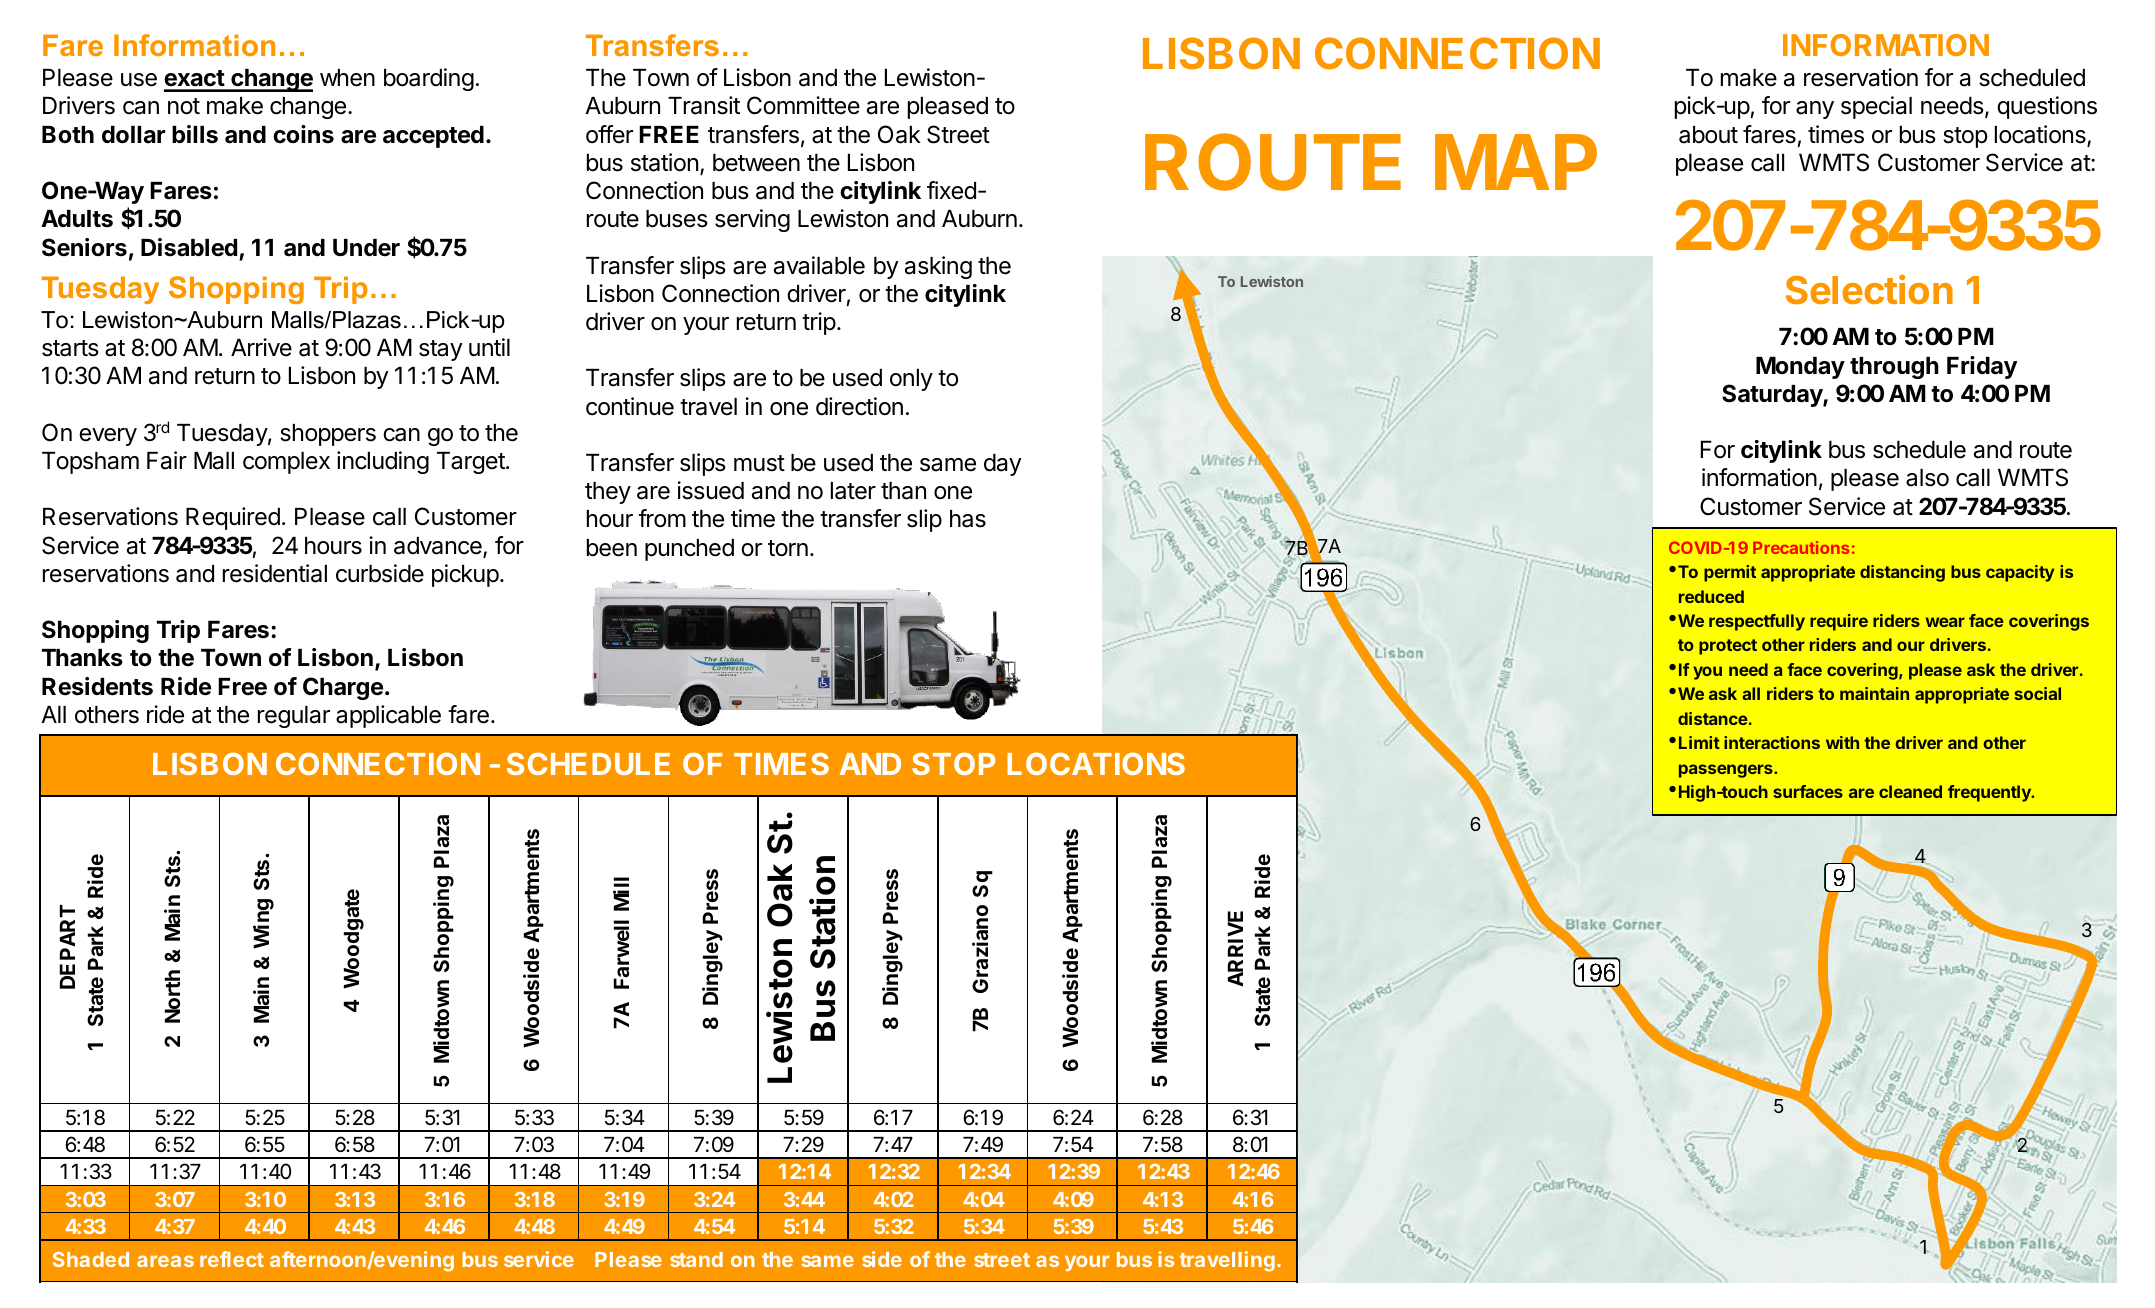 The height and width of the page is (1308, 2155). What do you see at coordinates (1815, 110) in the page?
I see `any` at bounding box center [1815, 110].
